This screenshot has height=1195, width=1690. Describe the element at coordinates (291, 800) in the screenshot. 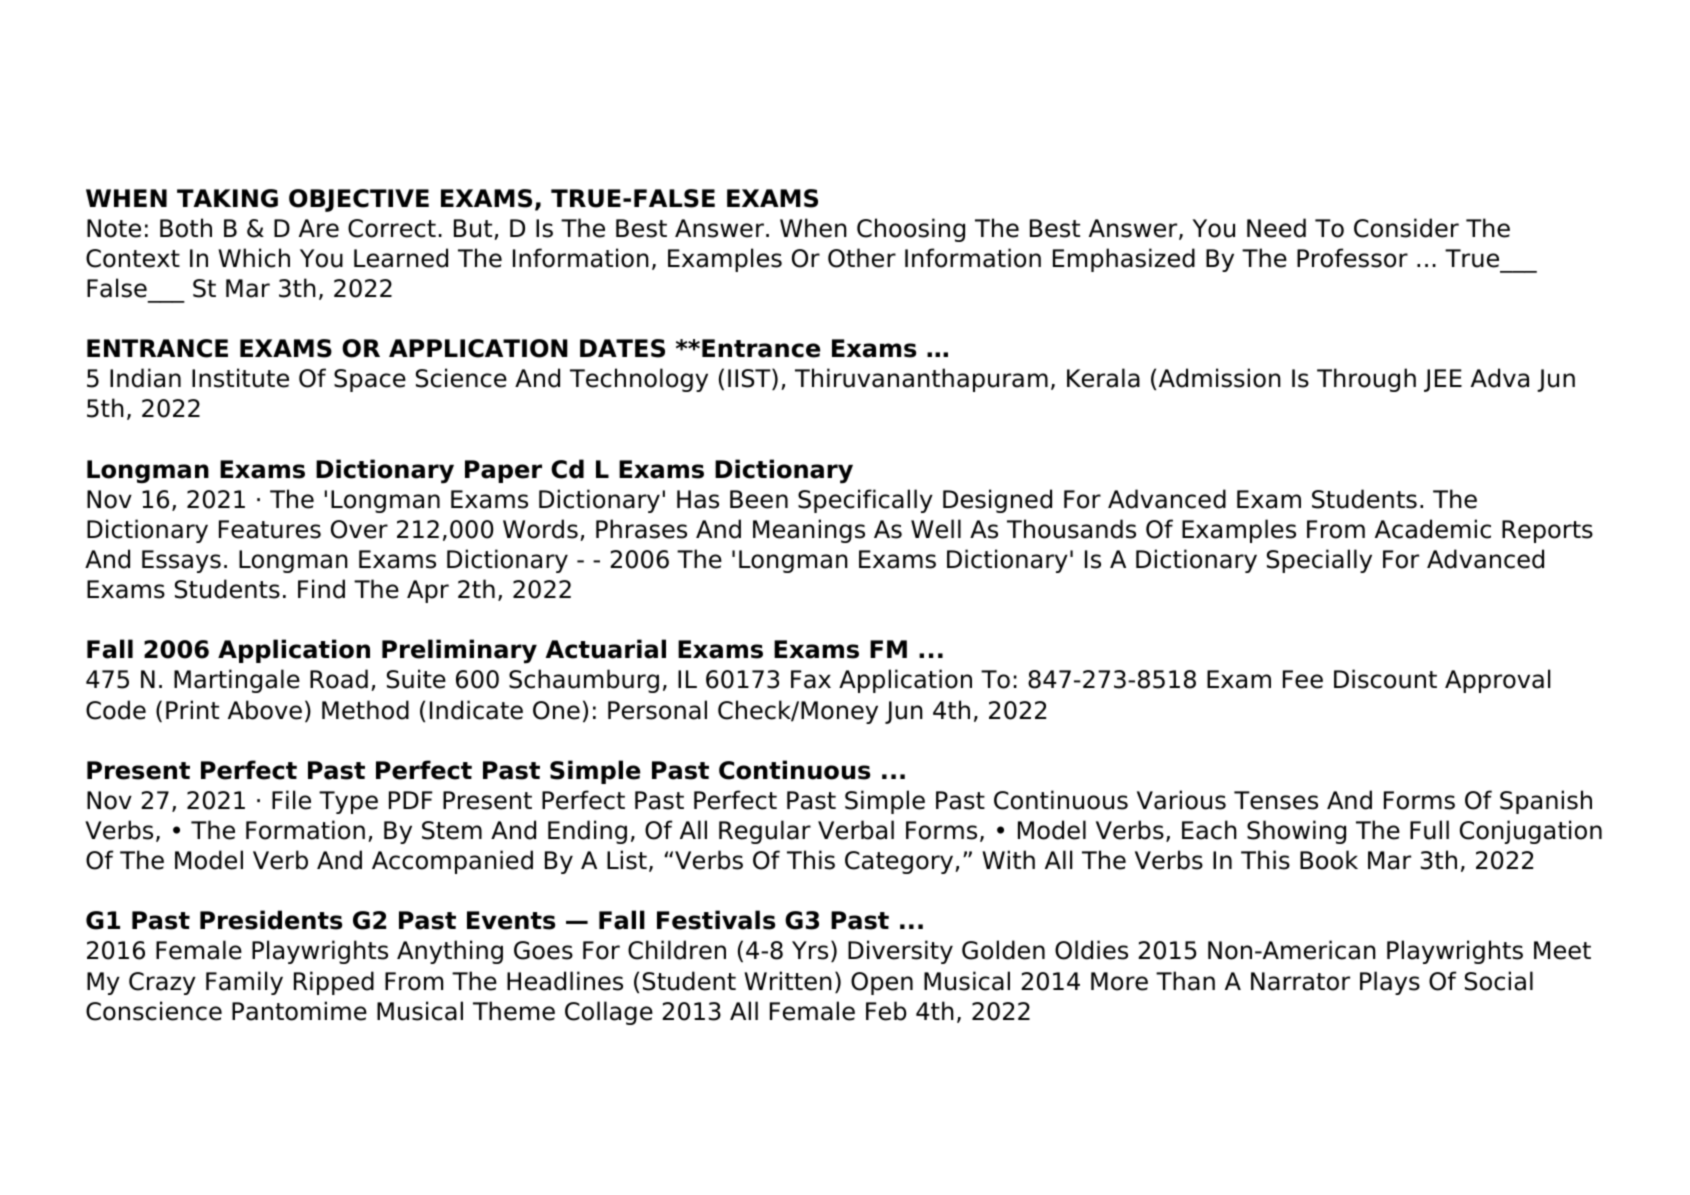

I see `File` at that location.
